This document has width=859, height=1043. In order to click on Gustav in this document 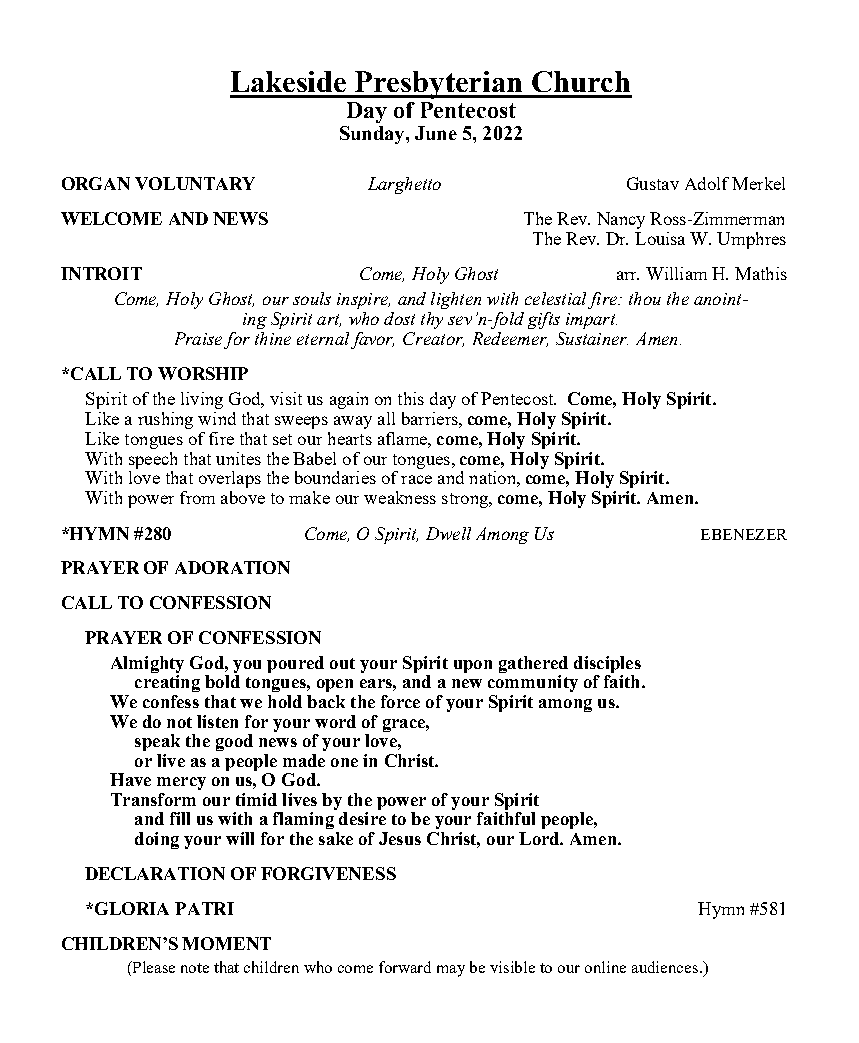, I will do `click(653, 183)`.
